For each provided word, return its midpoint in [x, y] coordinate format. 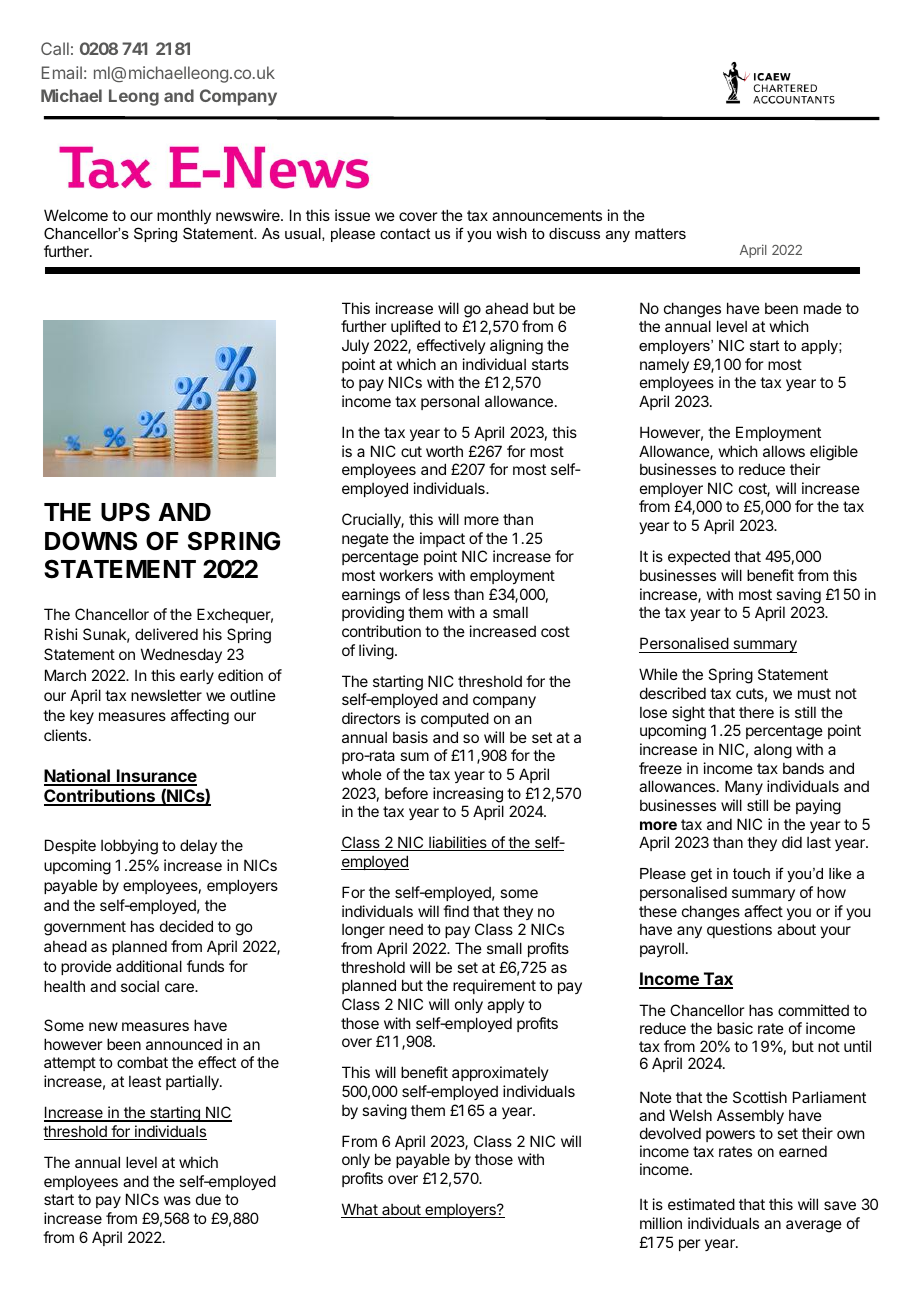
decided [186, 926]
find [456, 911]
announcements [547, 215]
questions [739, 930]
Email [62, 72]
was [177, 1200]
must [814, 693]
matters [660, 233]
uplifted [415, 327]
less [436, 594]
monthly [184, 216]
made [823, 308]
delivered [166, 634]
